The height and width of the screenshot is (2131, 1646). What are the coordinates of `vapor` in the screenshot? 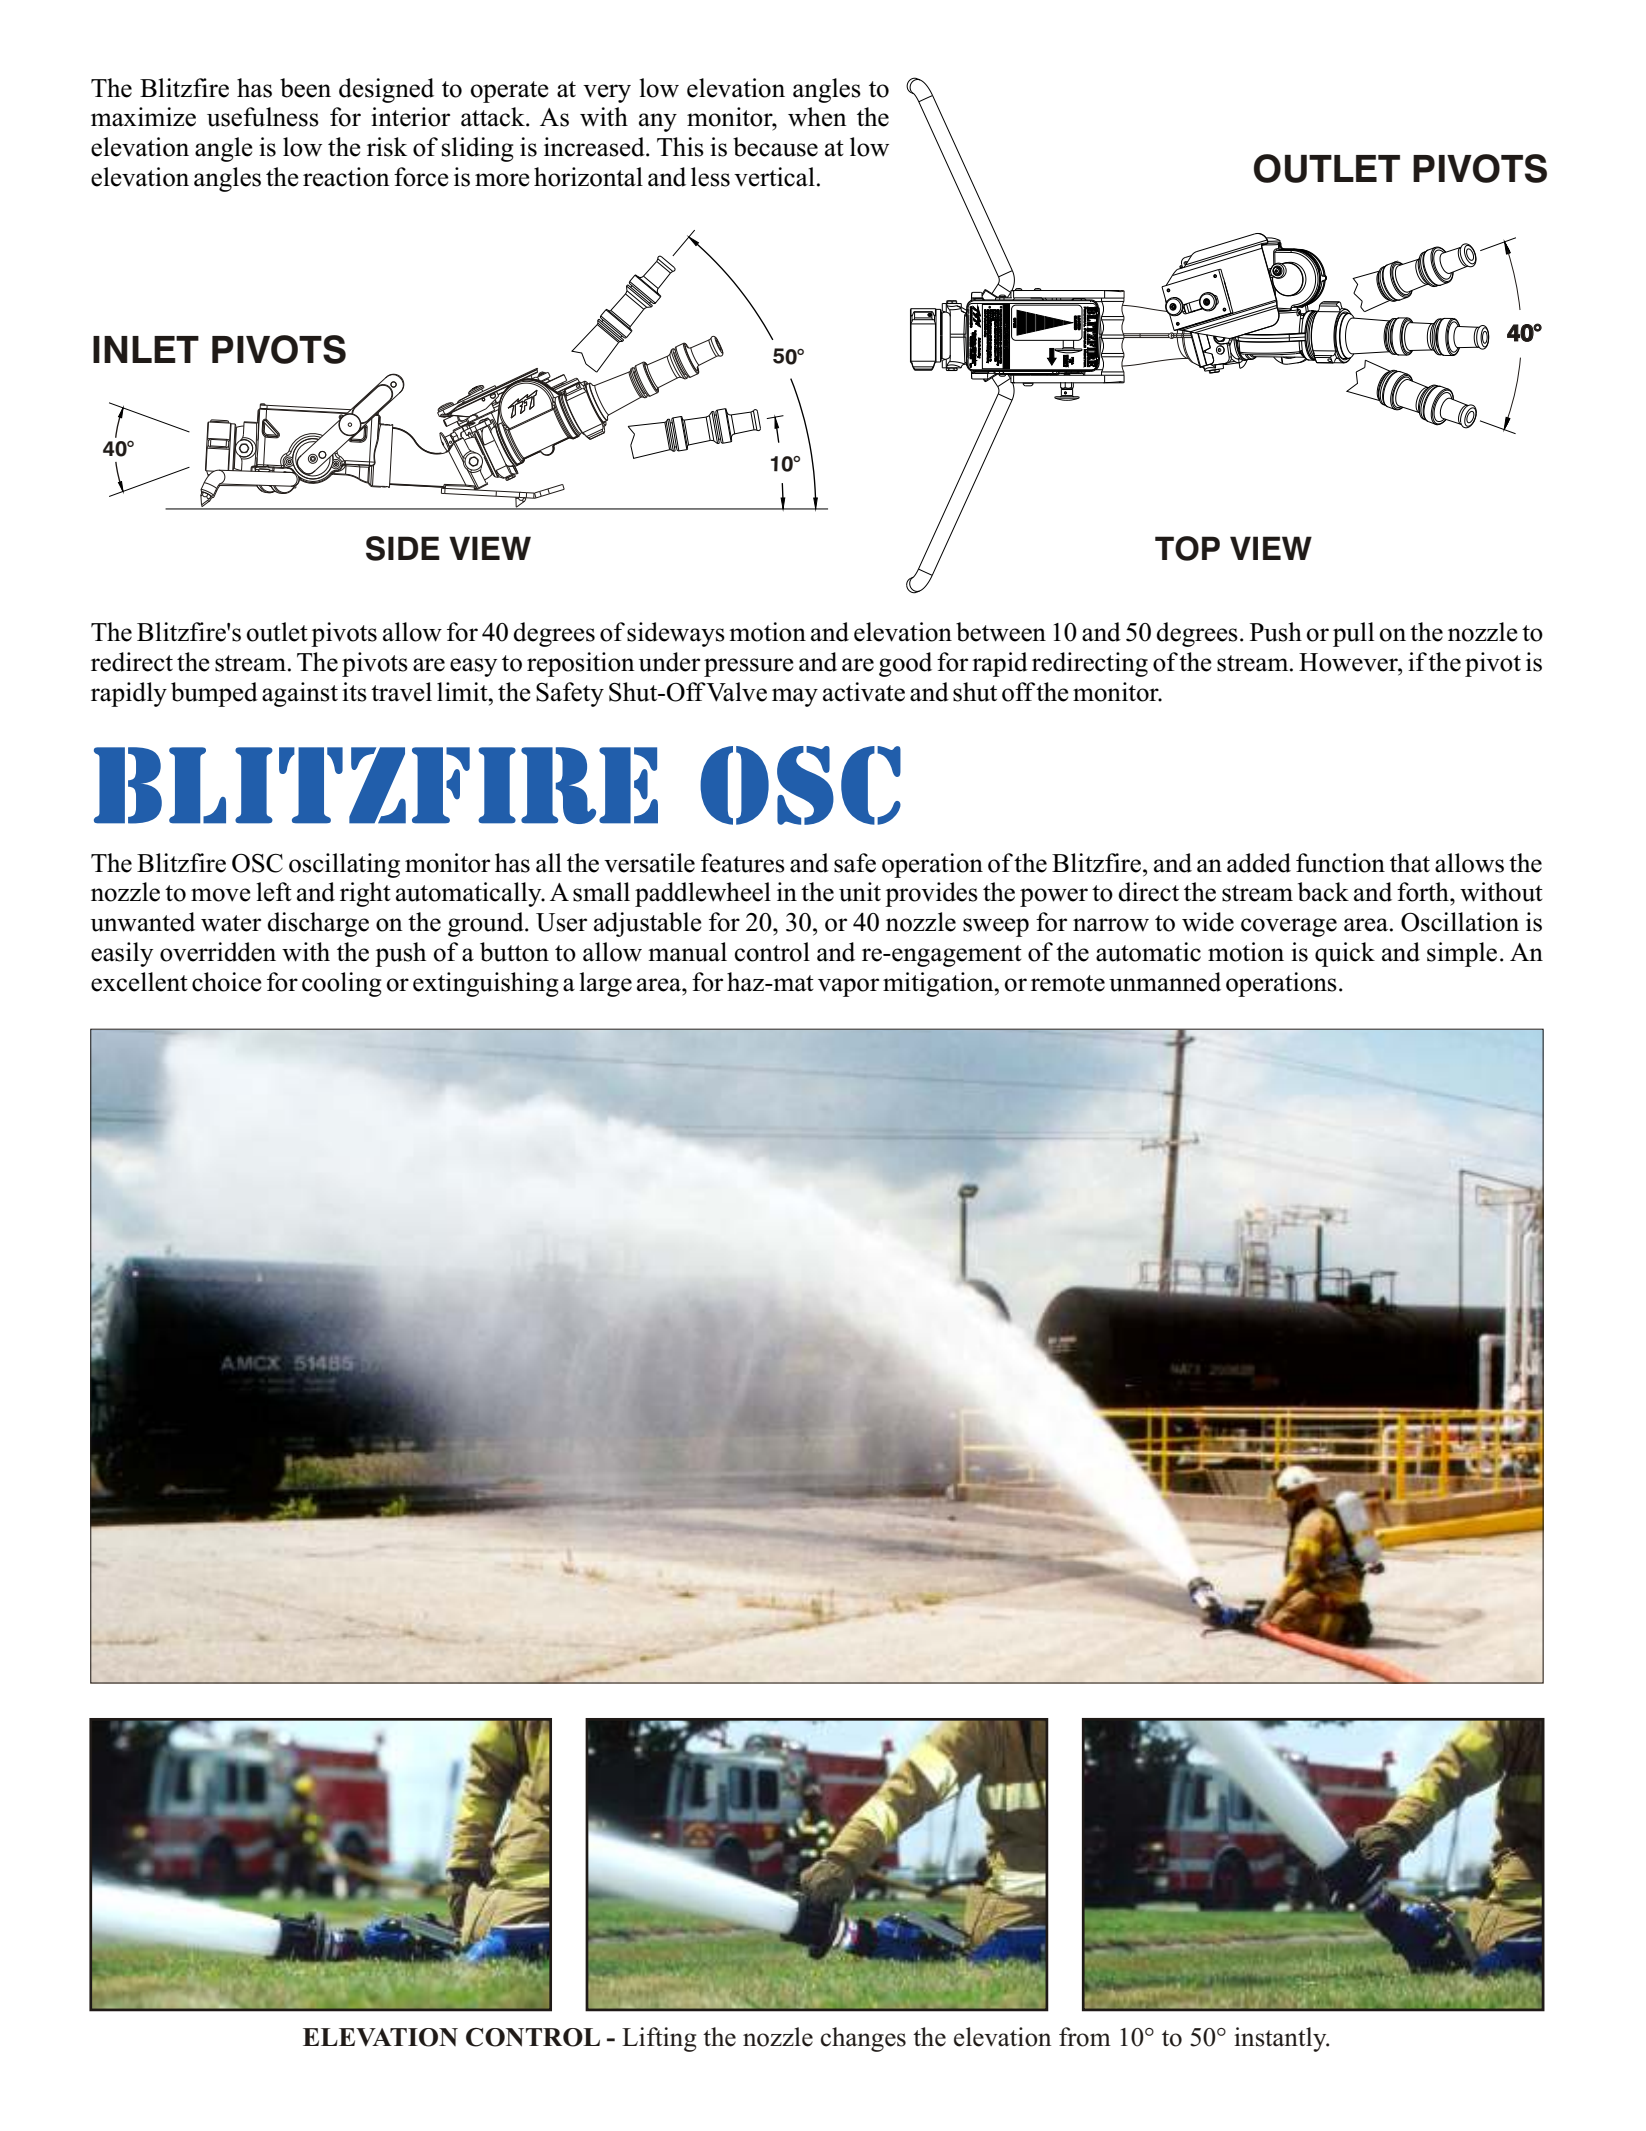 It's located at (848, 987).
